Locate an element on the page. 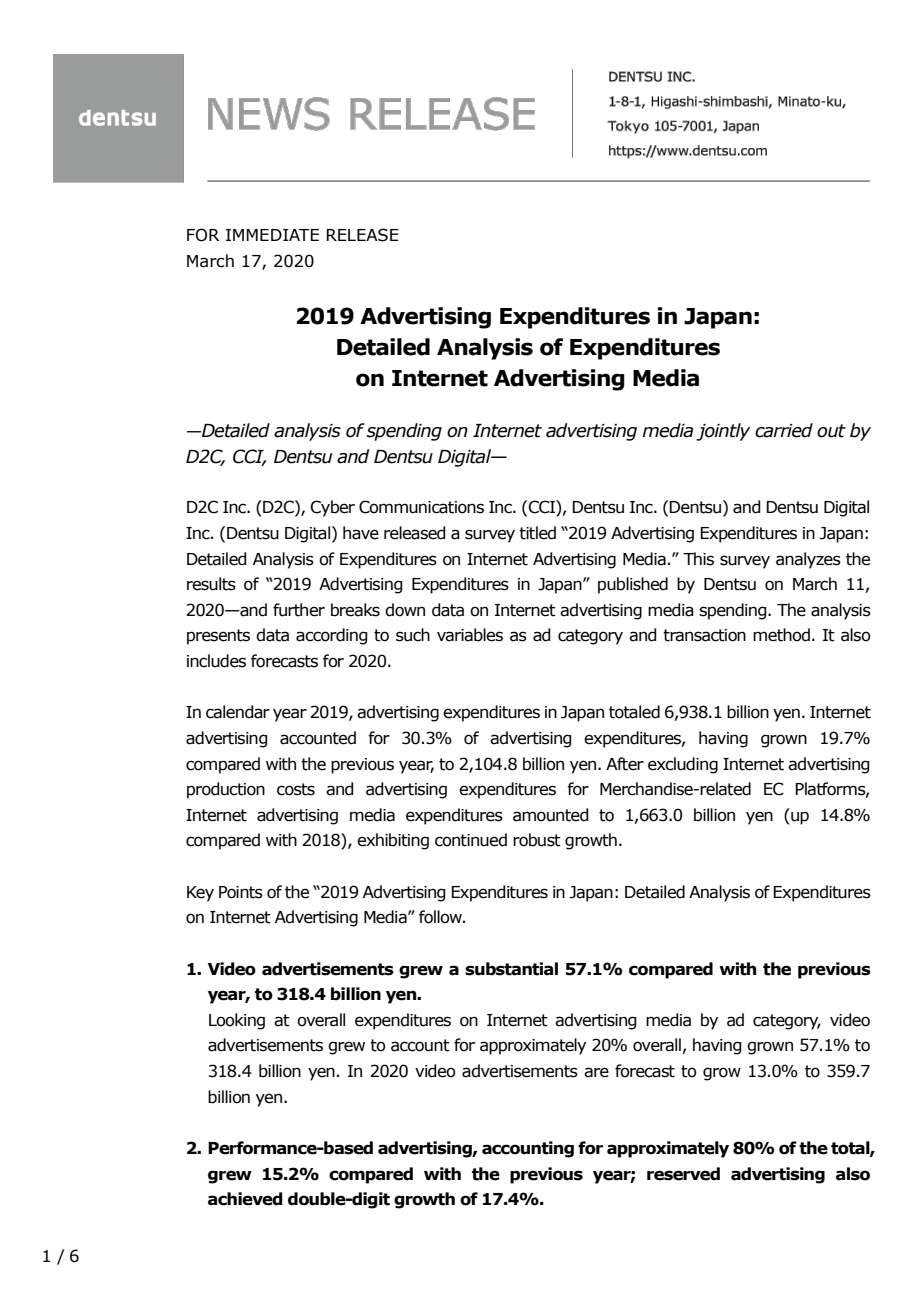 This document has width=924, height=1308. Communications is located at coordinates (421, 507).
